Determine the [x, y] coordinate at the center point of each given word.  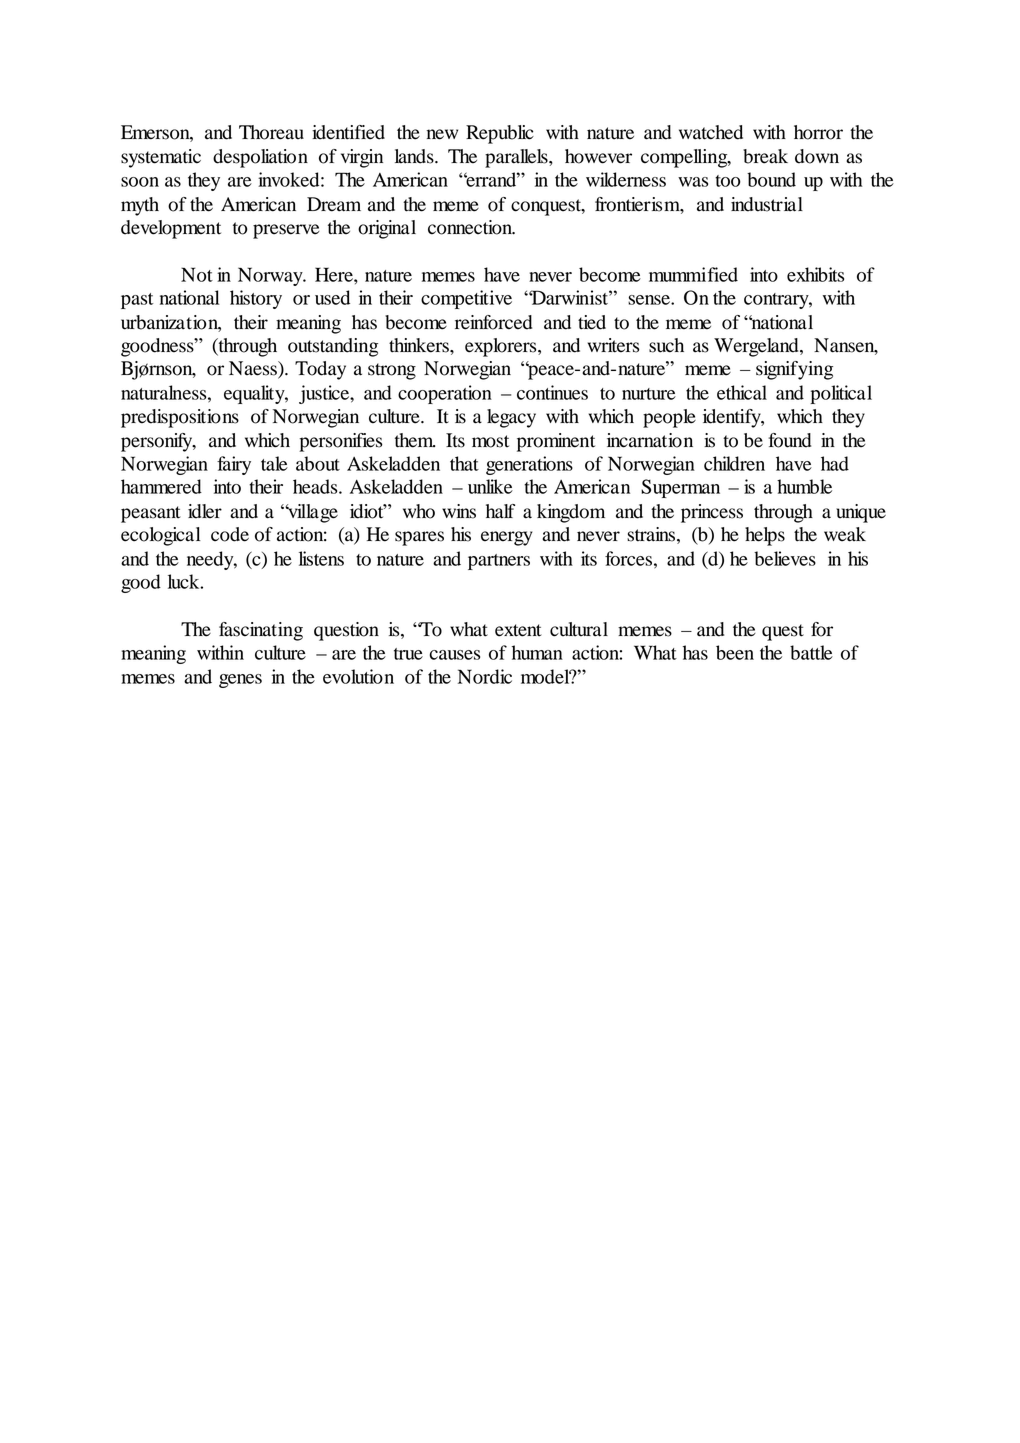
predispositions [180, 418]
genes [240, 681]
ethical [742, 392]
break [765, 156]
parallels [517, 158]
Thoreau [271, 132]
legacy [511, 418]
